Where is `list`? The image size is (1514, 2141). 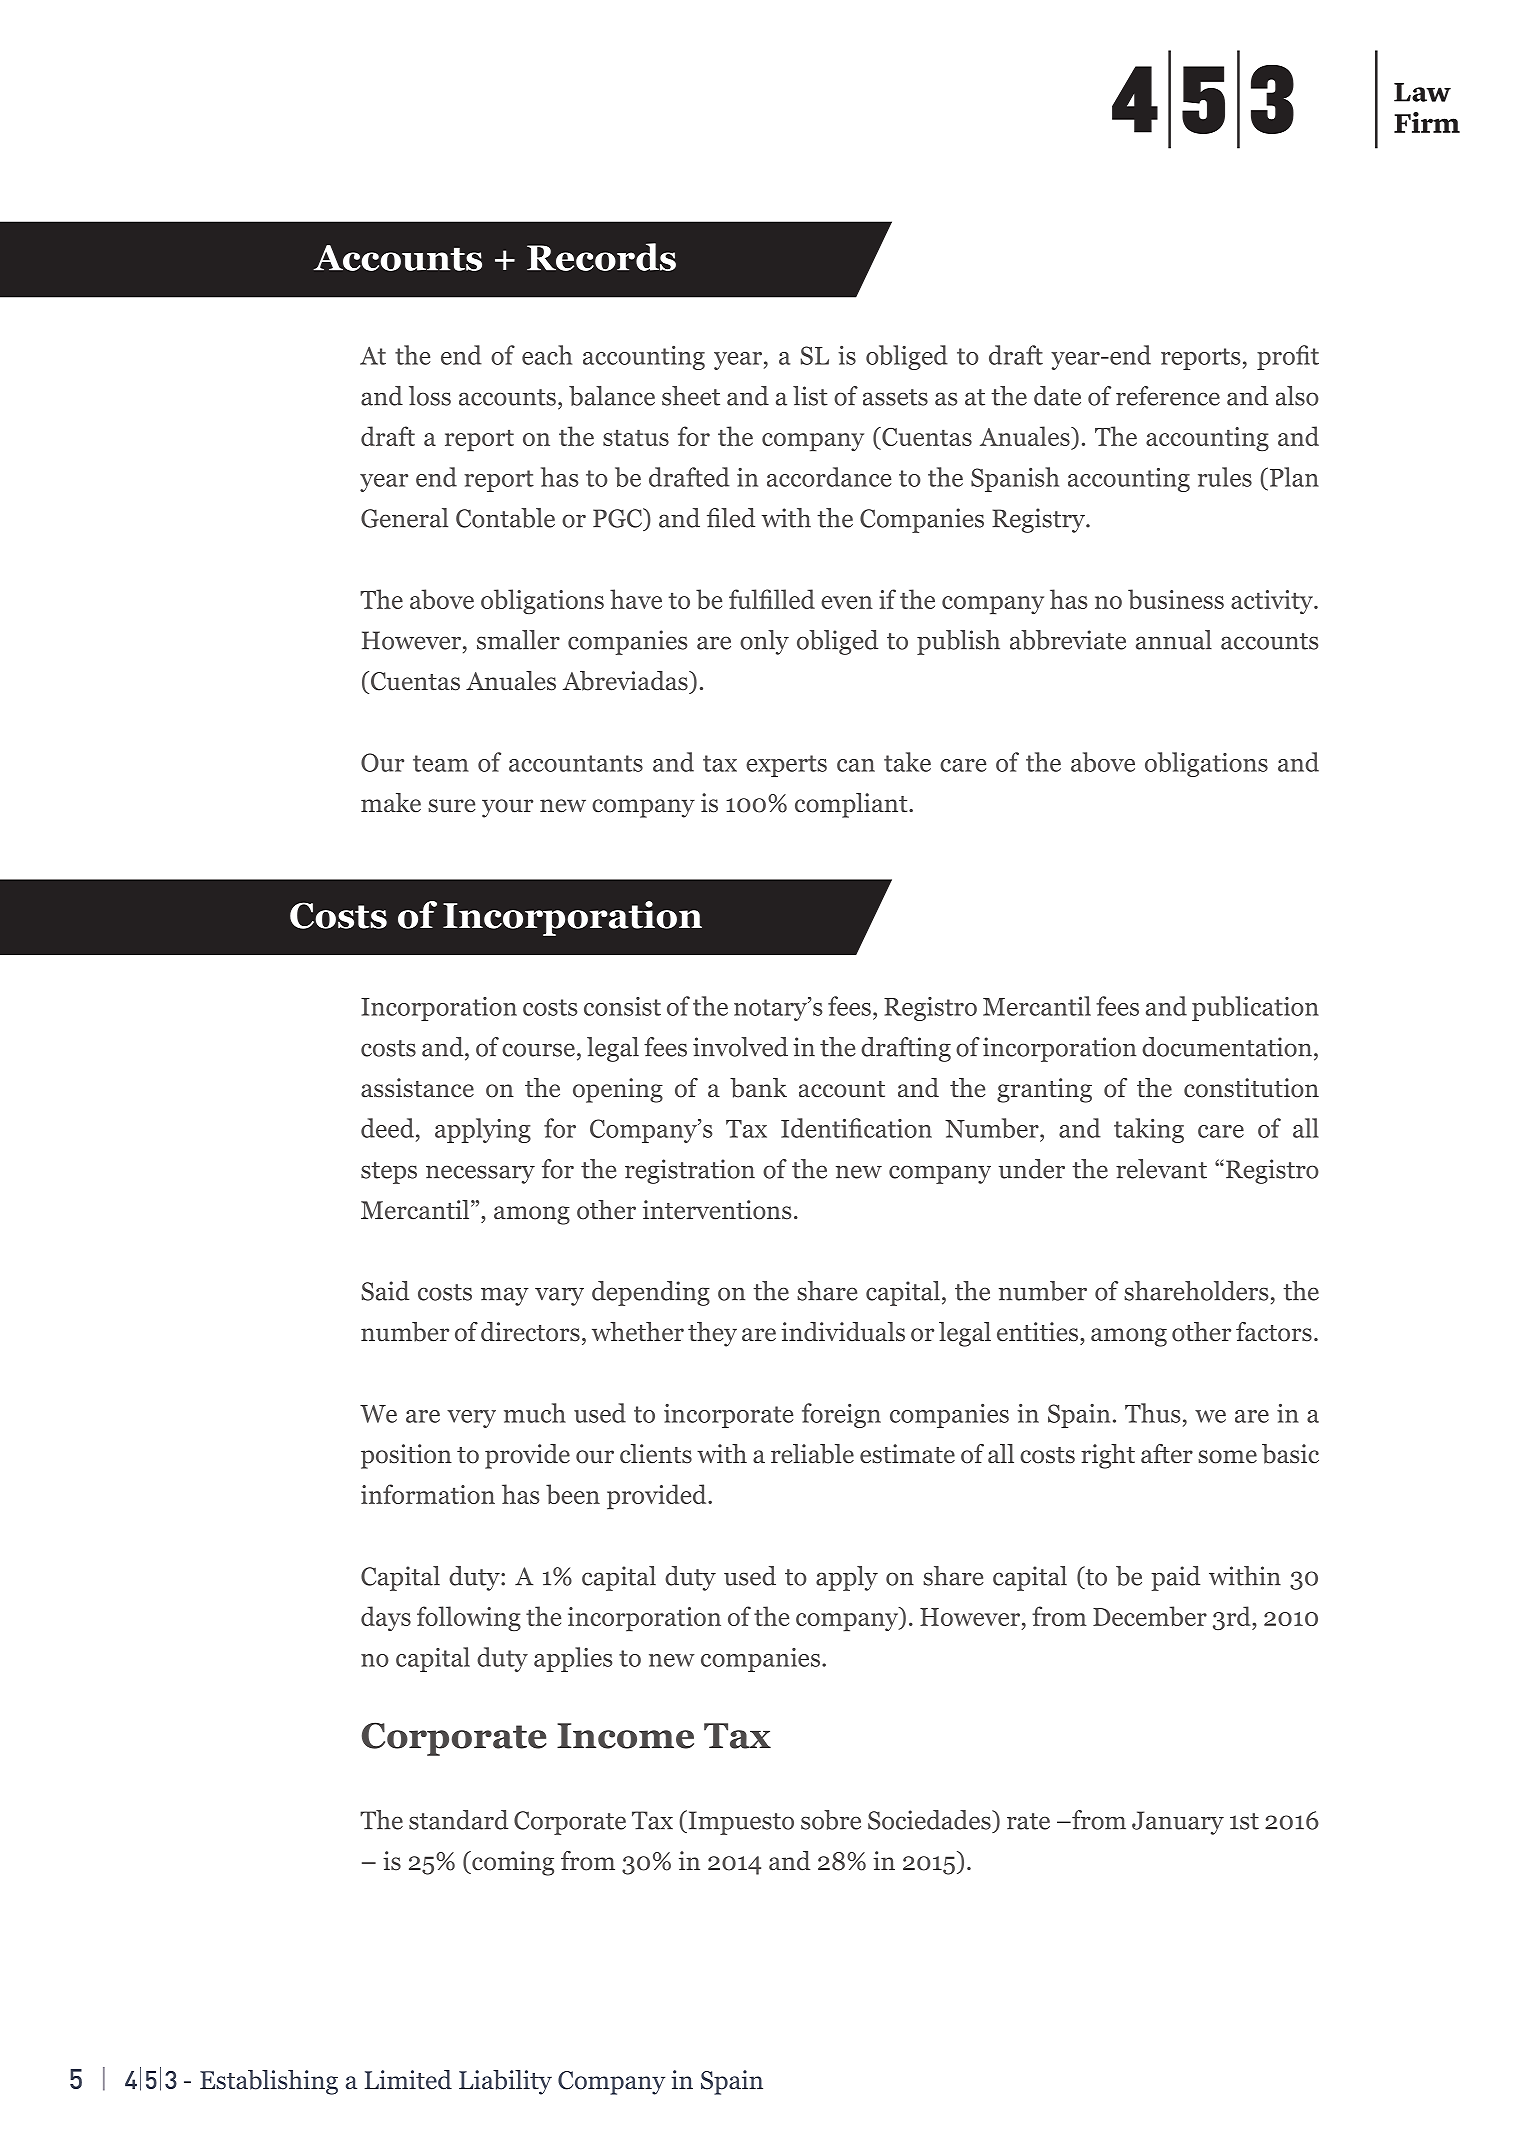 list is located at coordinates (810, 396).
